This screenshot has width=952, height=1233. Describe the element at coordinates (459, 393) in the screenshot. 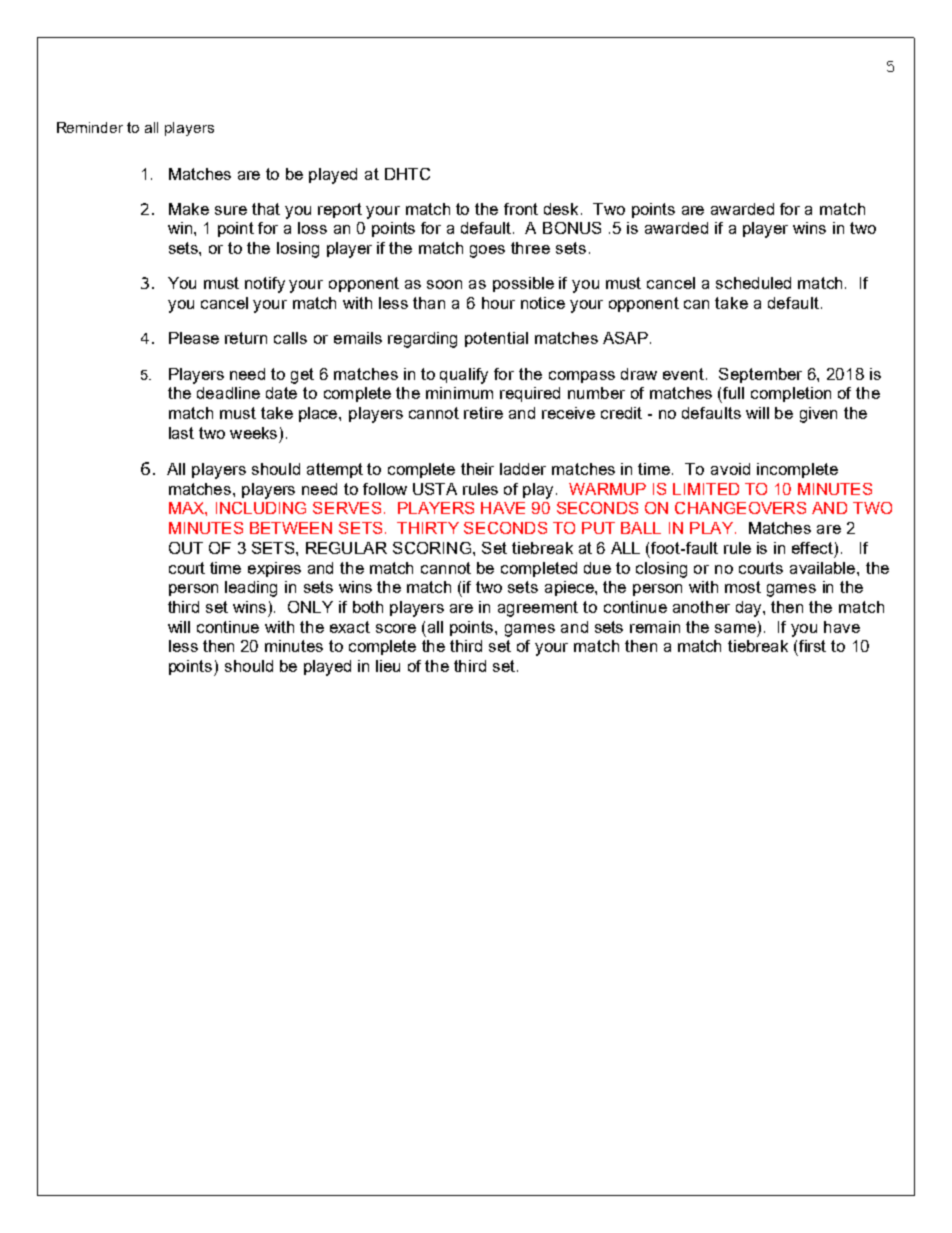

I see `minimum` at that location.
